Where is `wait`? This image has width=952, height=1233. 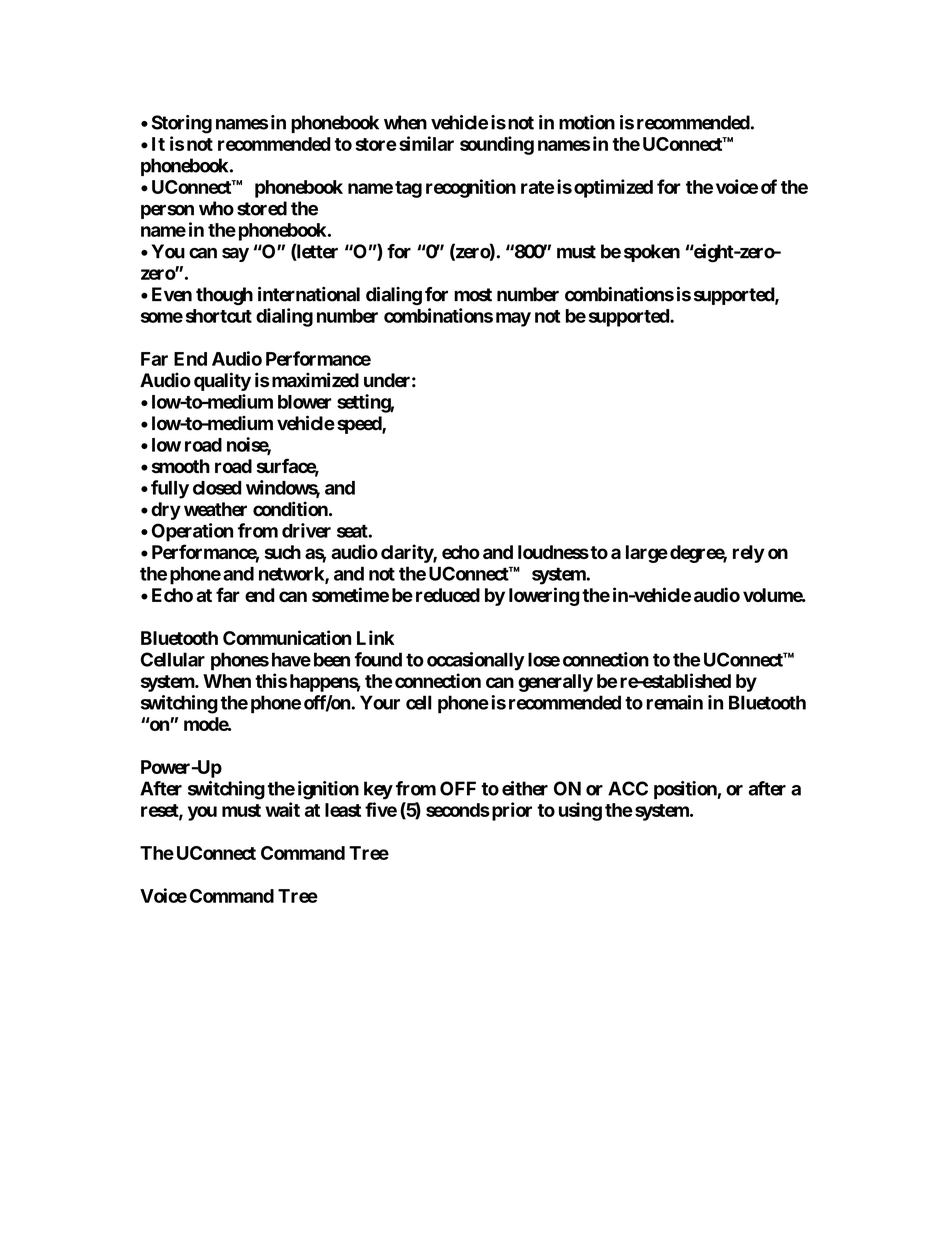 wait is located at coordinates (282, 809).
